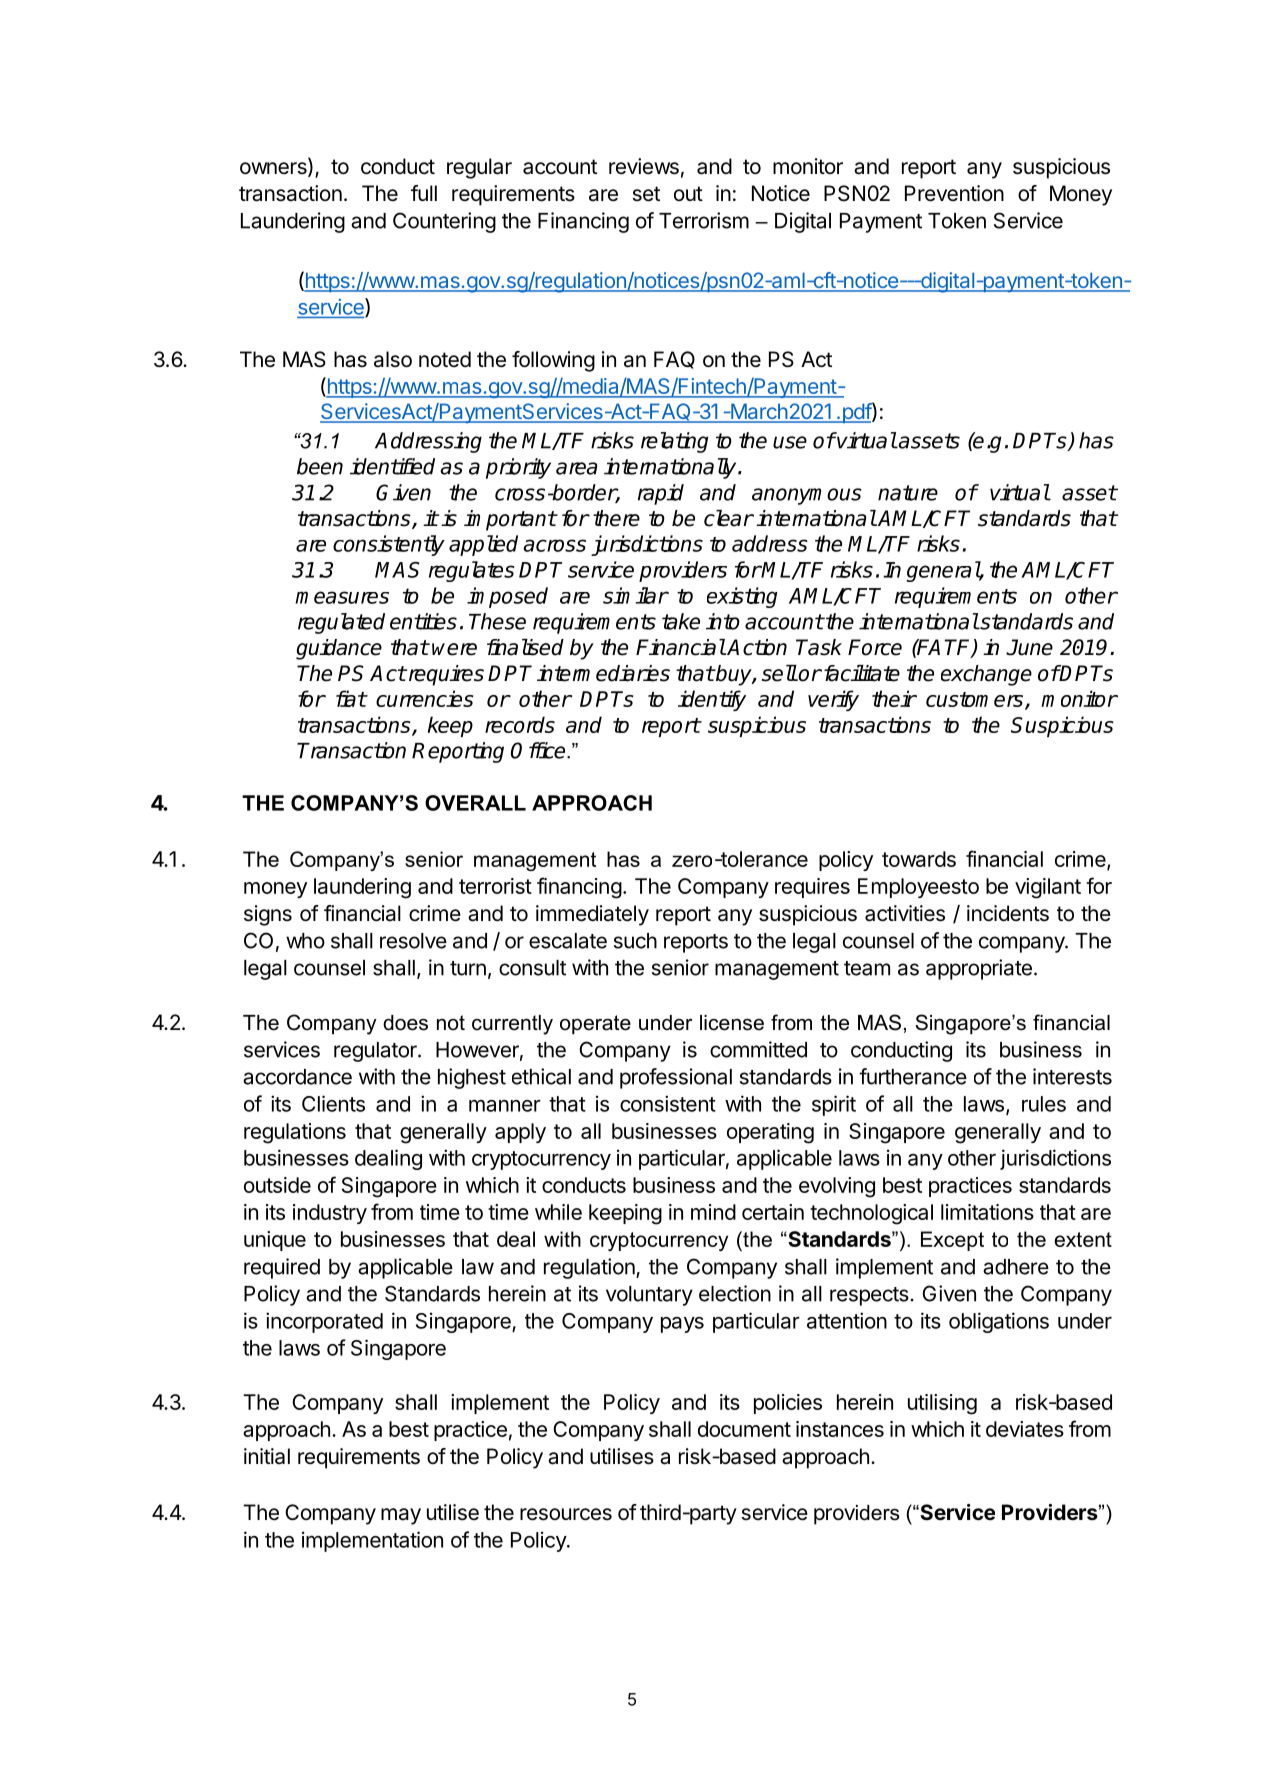  I want to click on Terrorism, so click(704, 220).
